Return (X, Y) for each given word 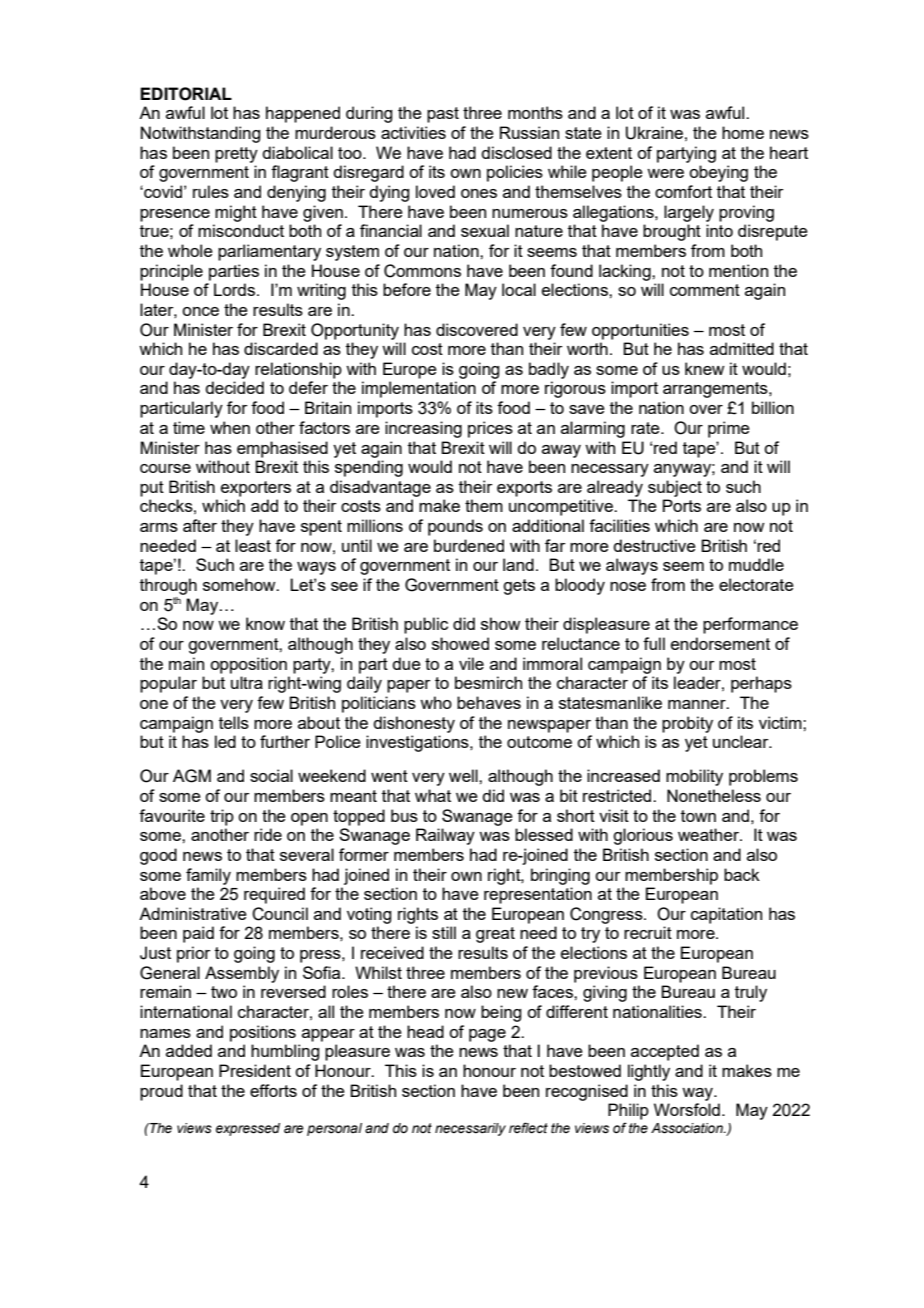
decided (234, 387)
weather (709, 834)
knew (704, 368)
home (743, 132)
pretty (236, 155)
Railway (445, 836)
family (208, 876)
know (265, 623)
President (255, 1070)
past (443, 115)
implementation (419, 389)
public (426, 625)
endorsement (720, 643)
